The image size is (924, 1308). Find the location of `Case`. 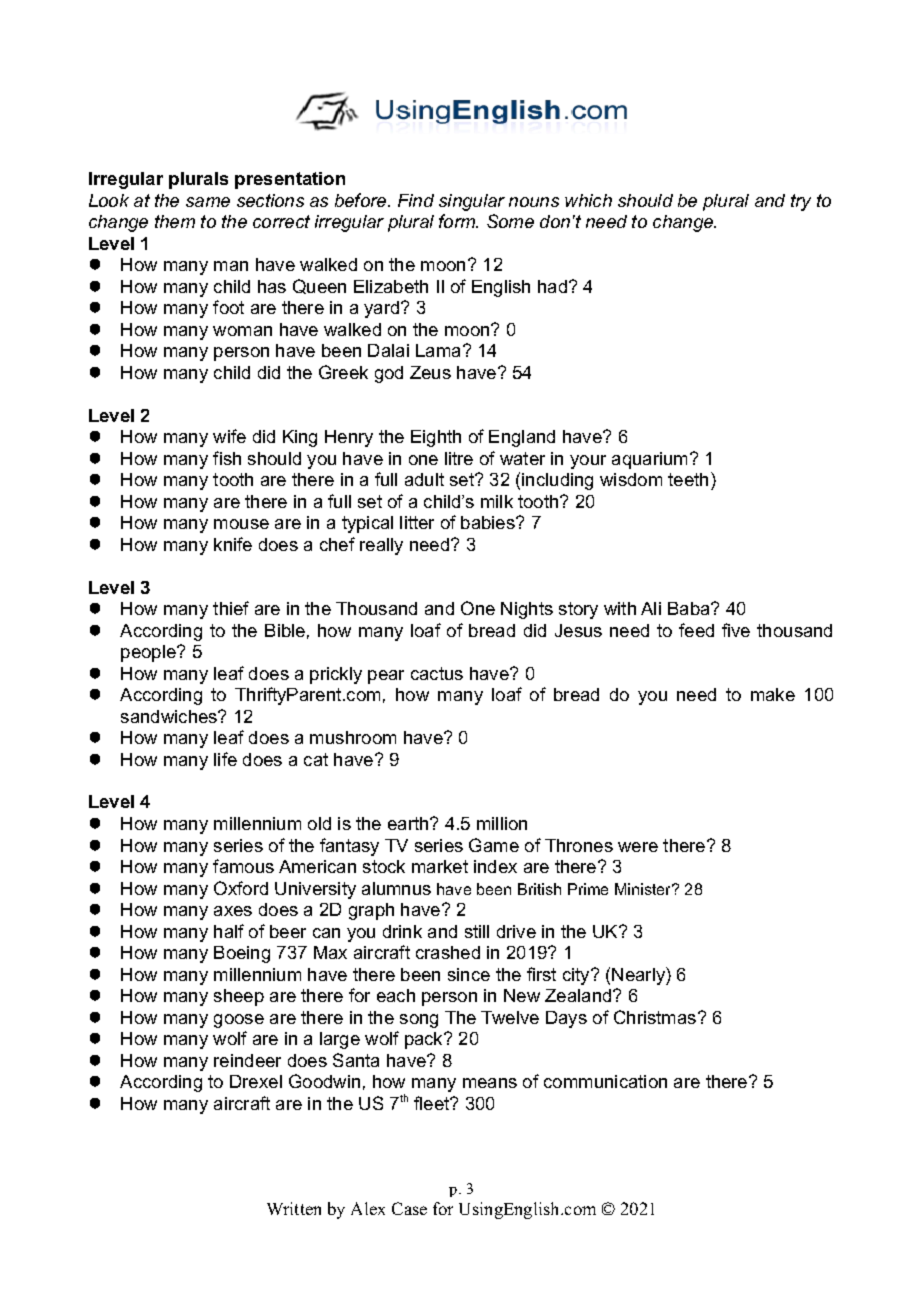

Case is located at coordinates (409, 1208).
